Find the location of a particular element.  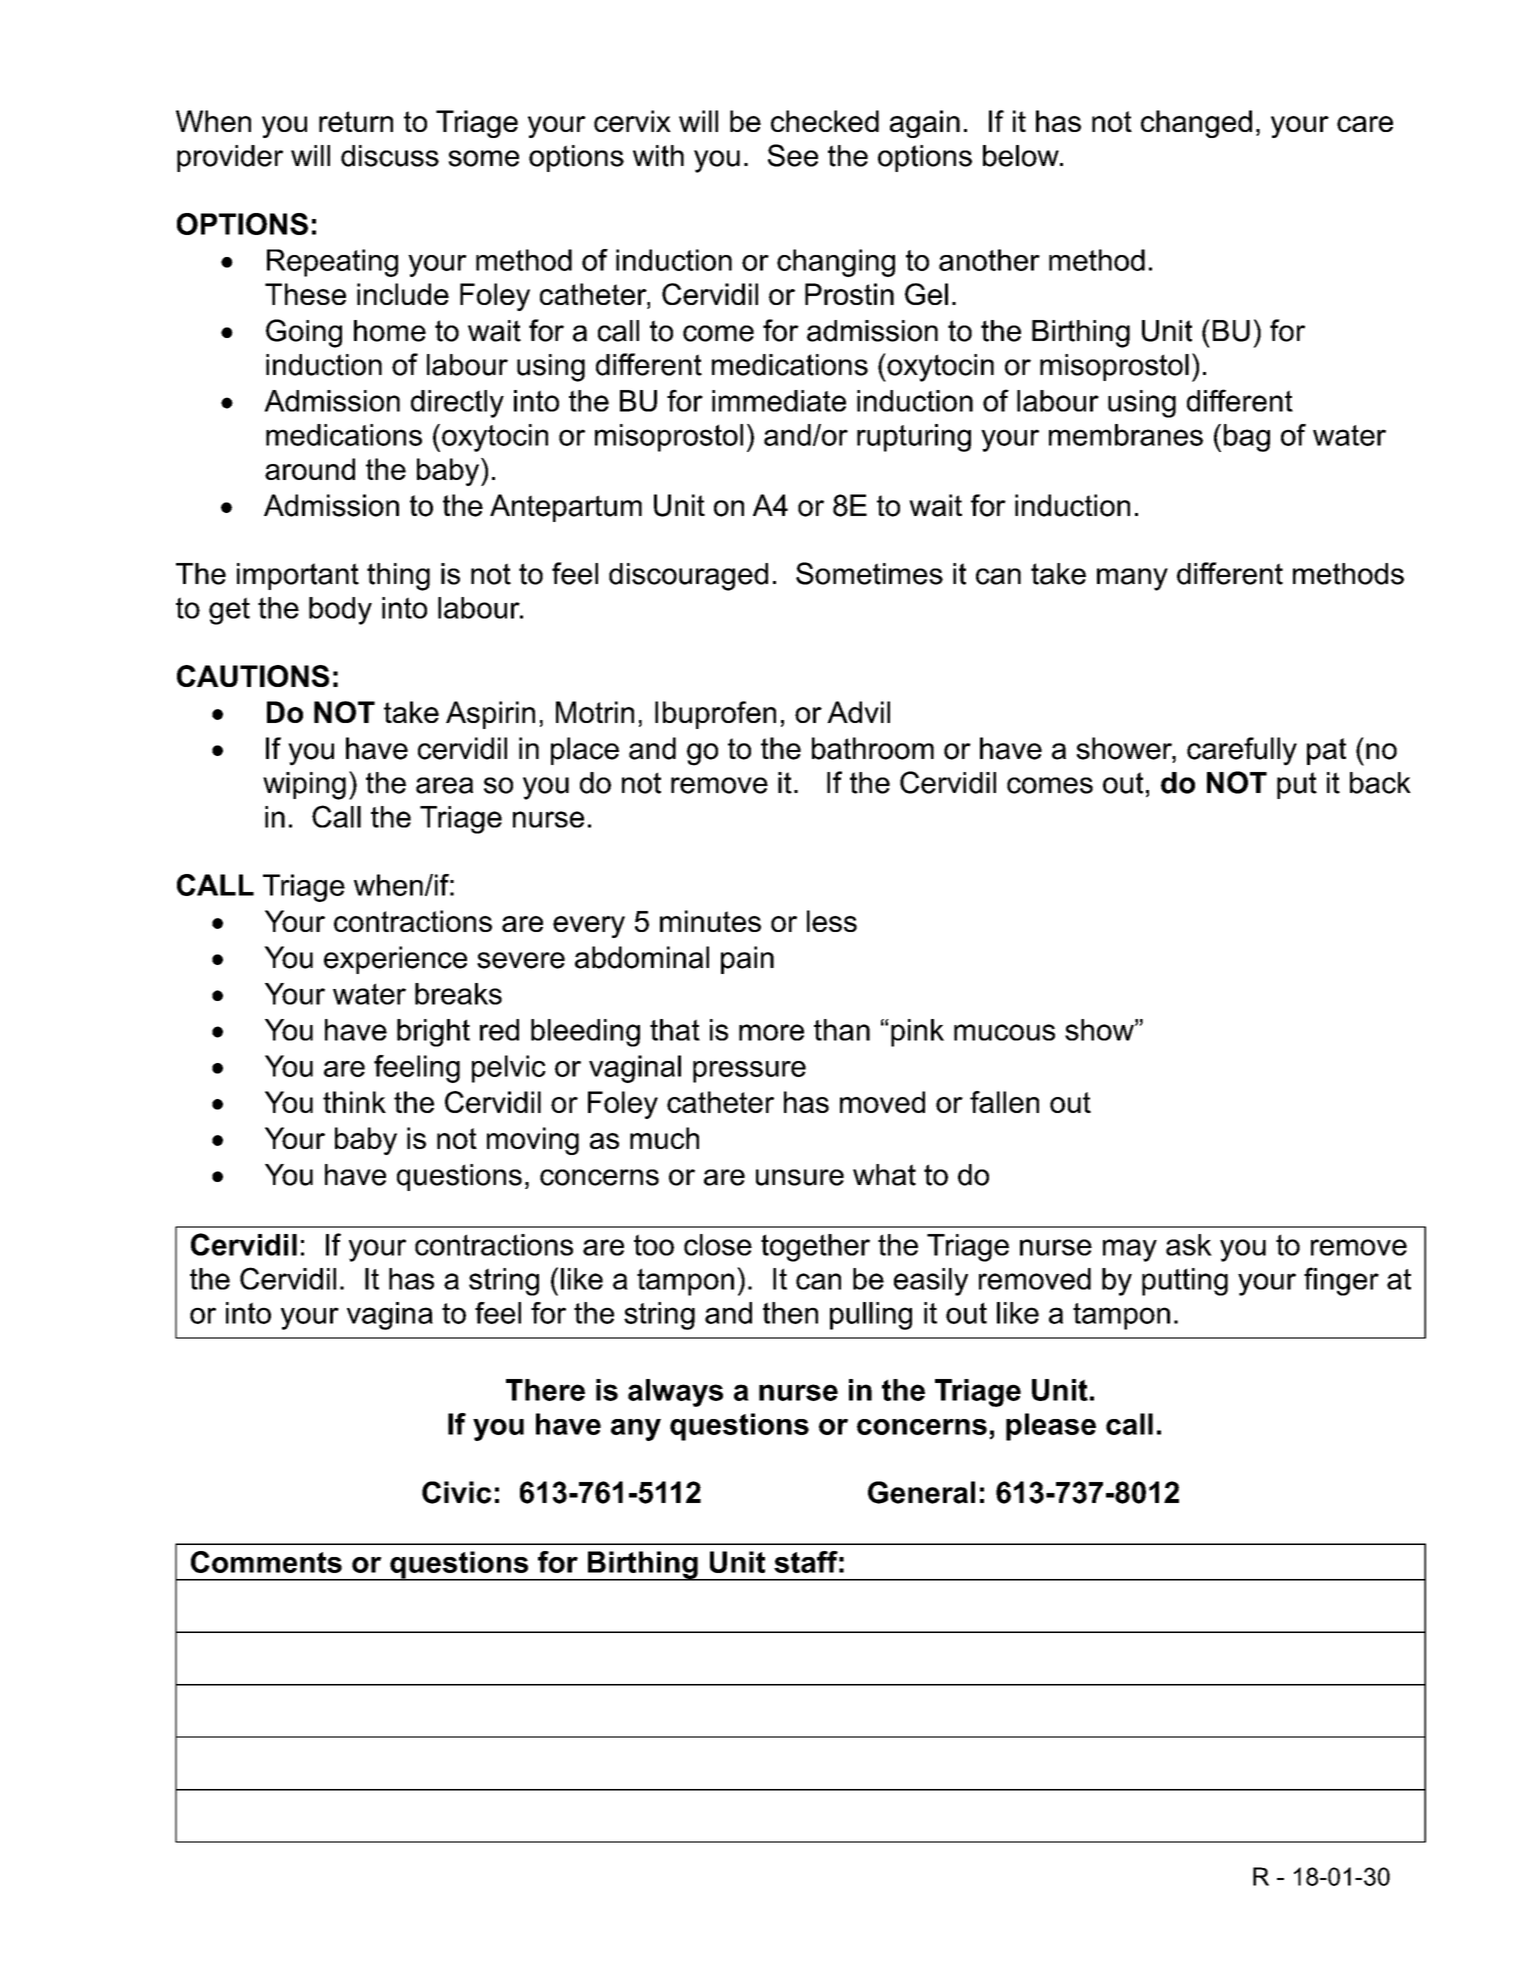

bag is located at coordinates (1247, 438).
